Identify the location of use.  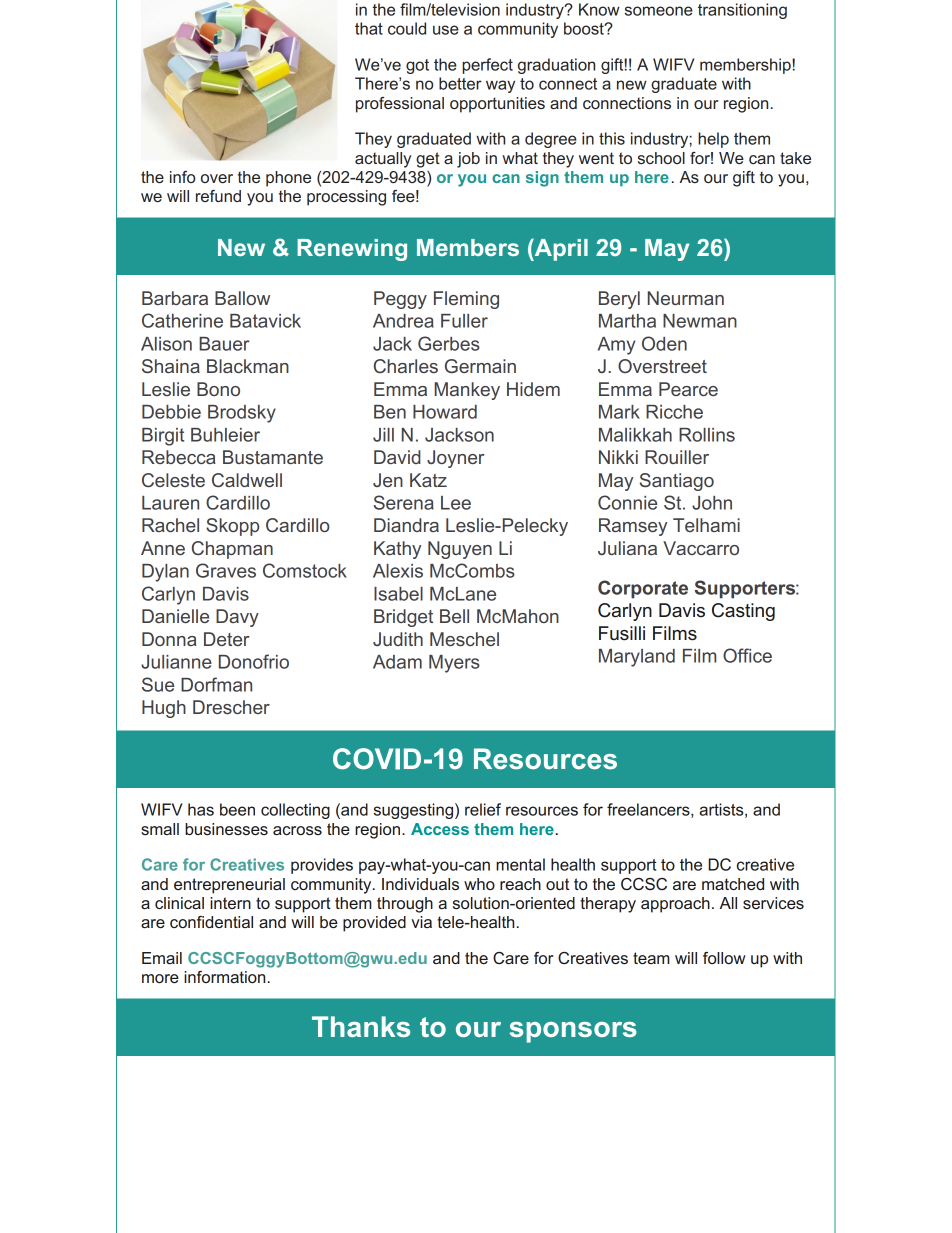
(446, 30).
